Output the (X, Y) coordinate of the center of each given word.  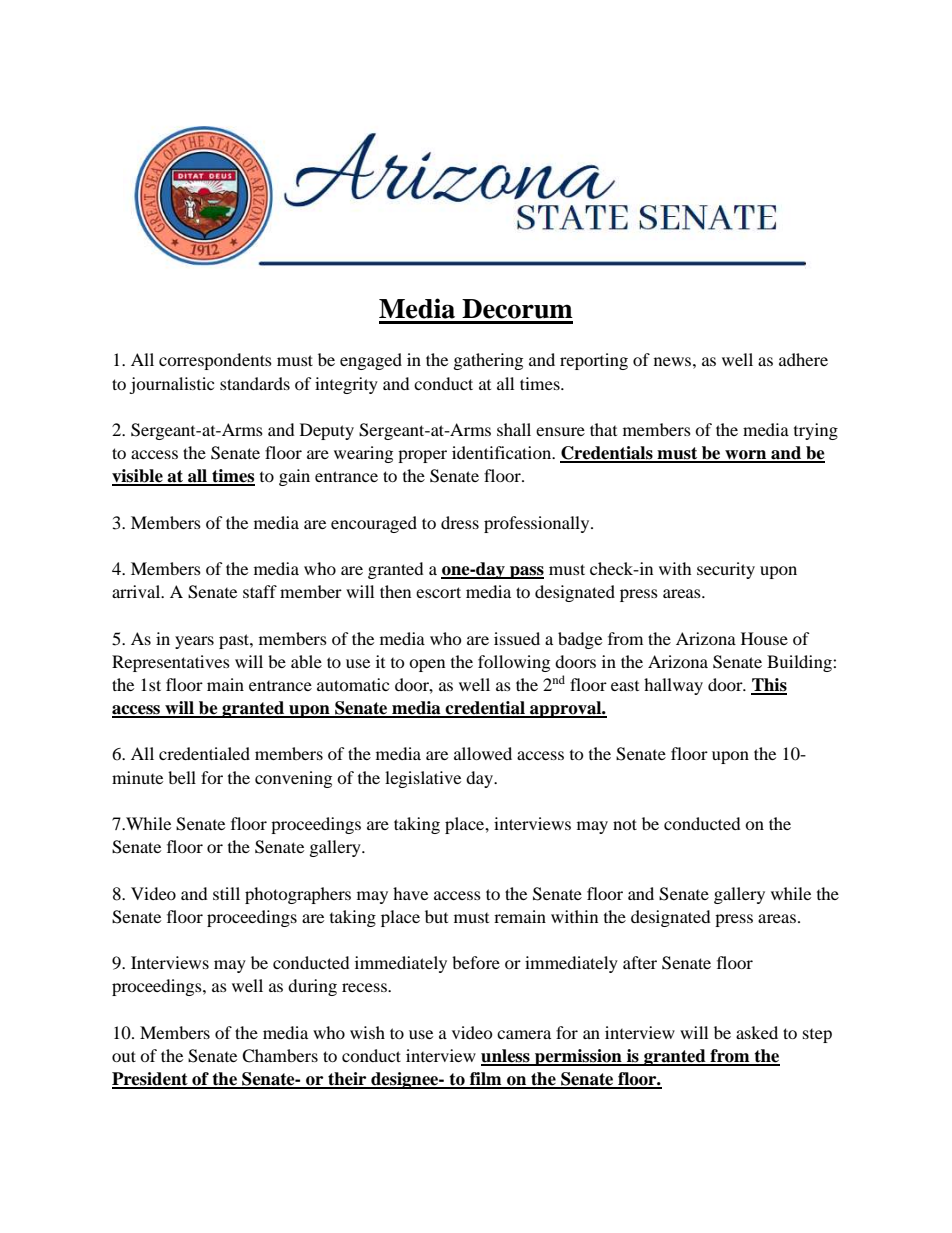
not (625, 824)
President (151, 1080)
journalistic (171, 385)
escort (438, 592)
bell (182, 777)
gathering (488, 361)
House (764, 638)
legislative (423, 779)
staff (260, 591)
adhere (803, 359)
